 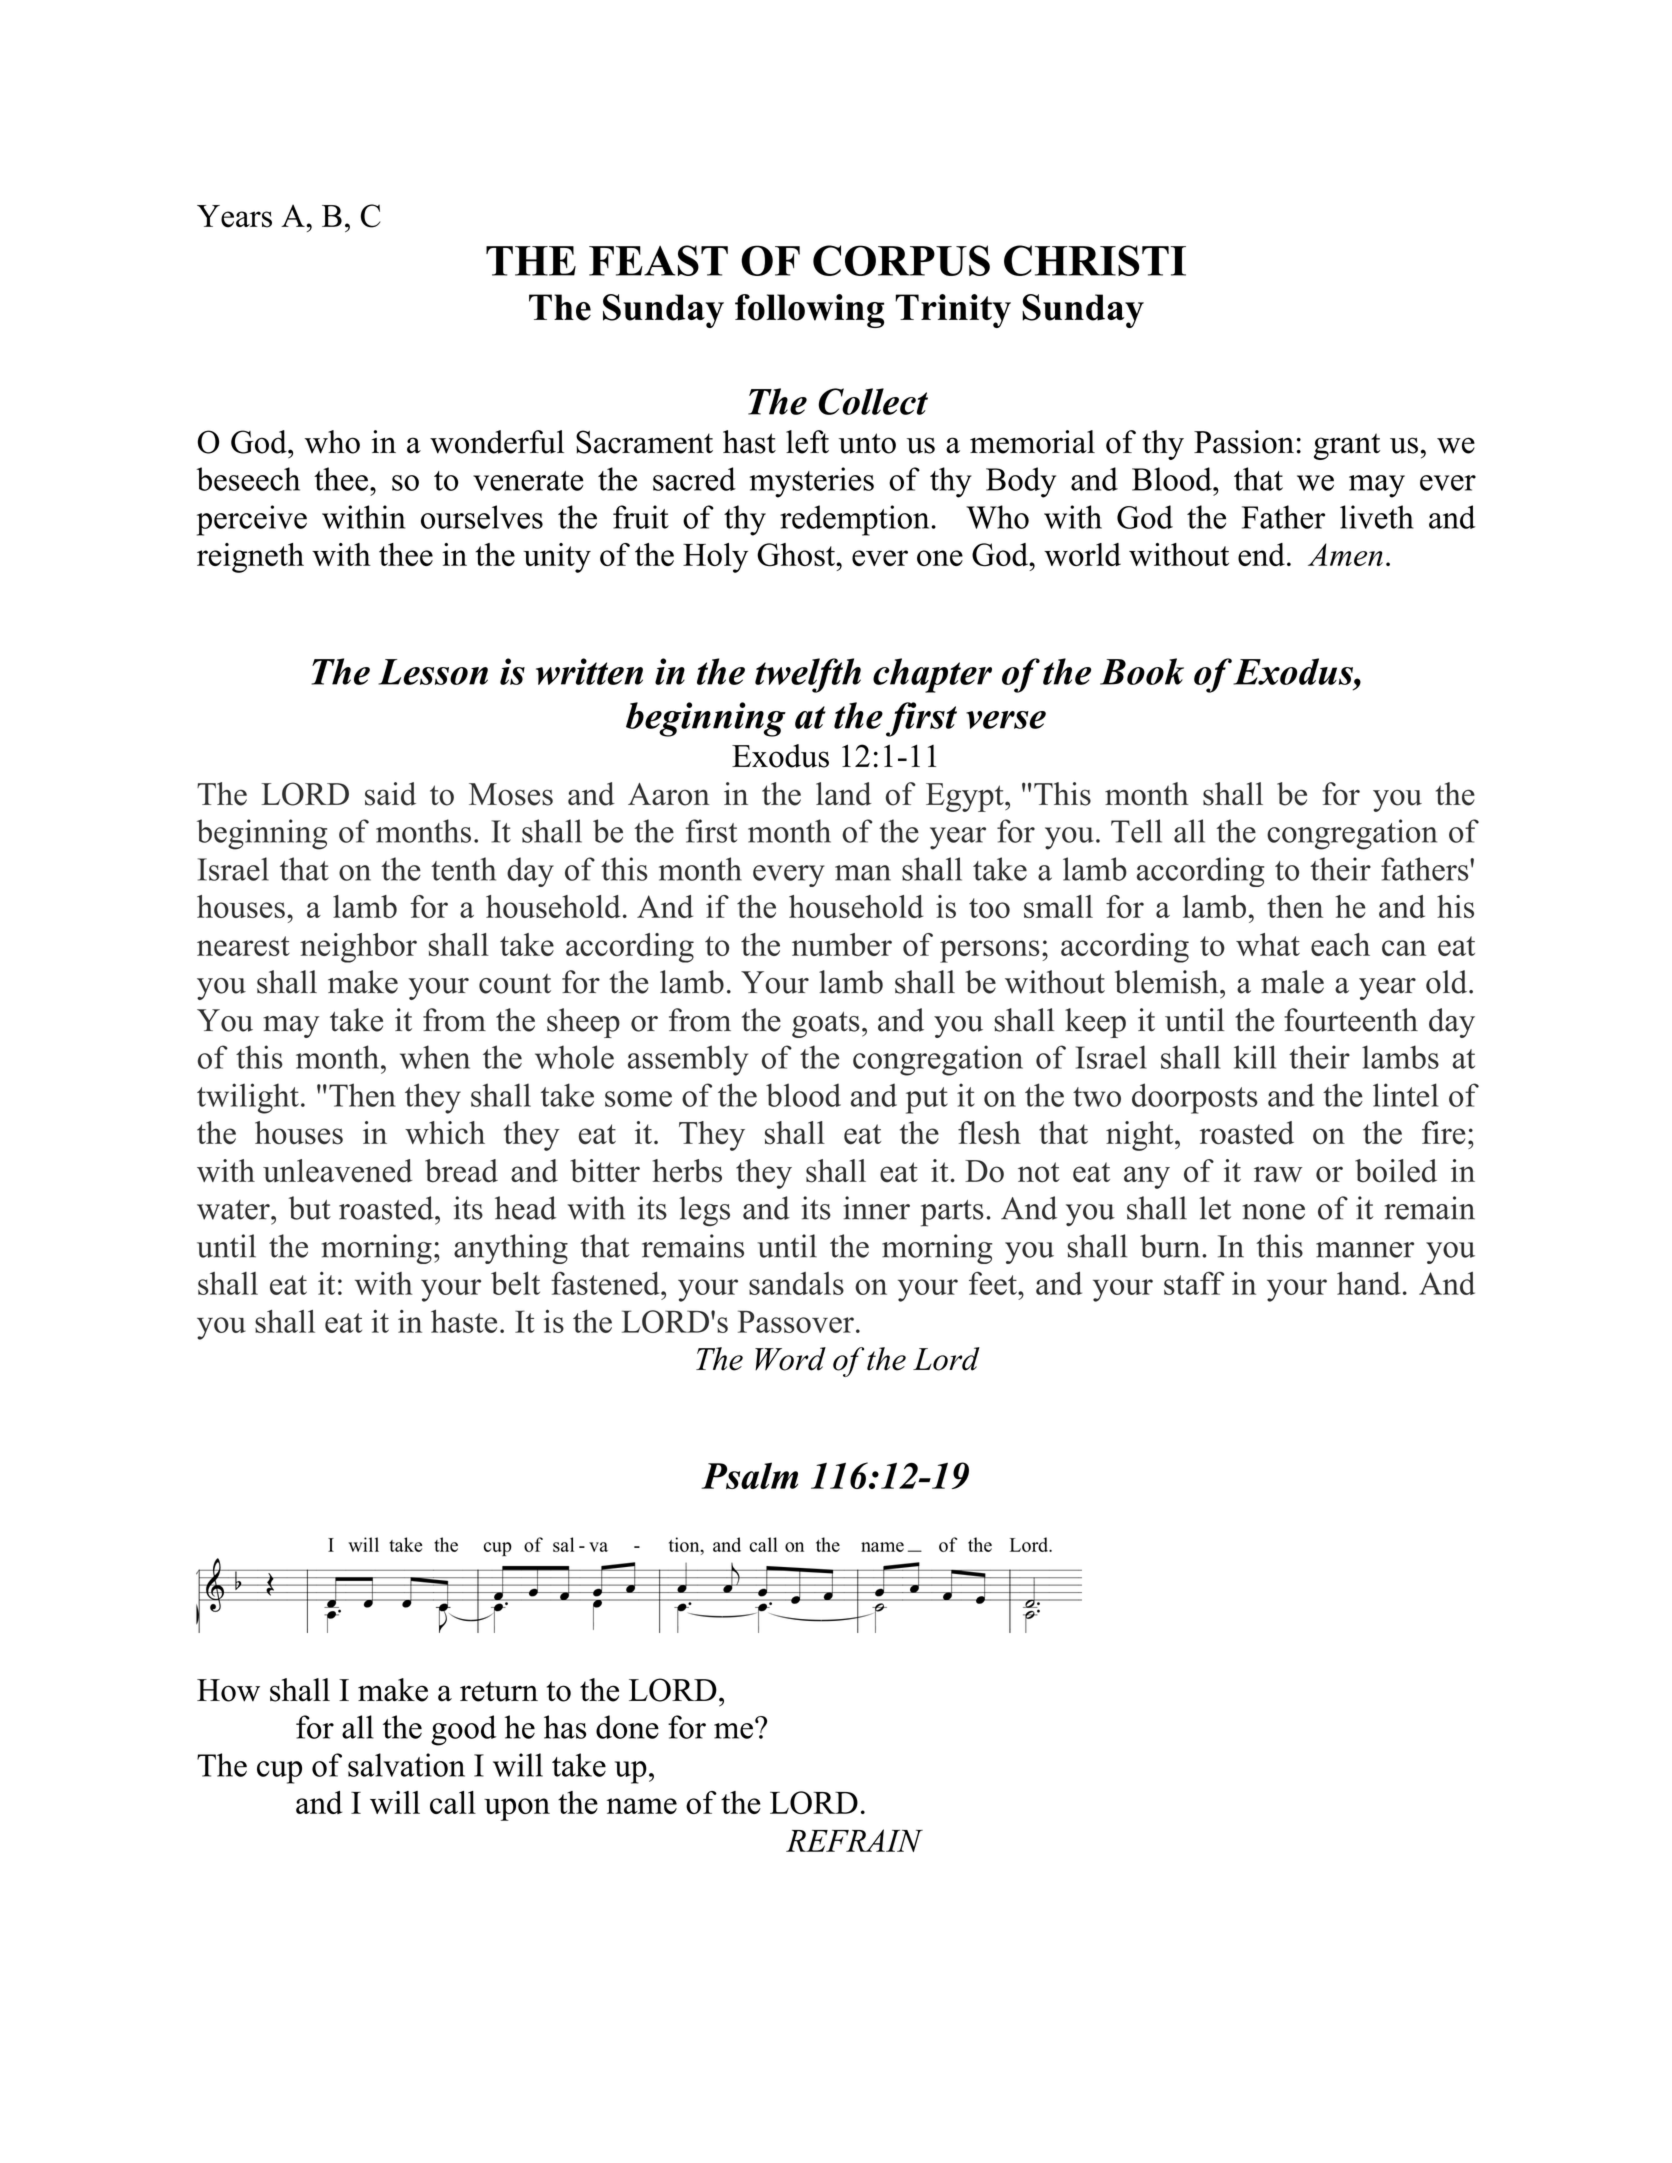 I want to click on belt, so click(x=515, y=1283).
